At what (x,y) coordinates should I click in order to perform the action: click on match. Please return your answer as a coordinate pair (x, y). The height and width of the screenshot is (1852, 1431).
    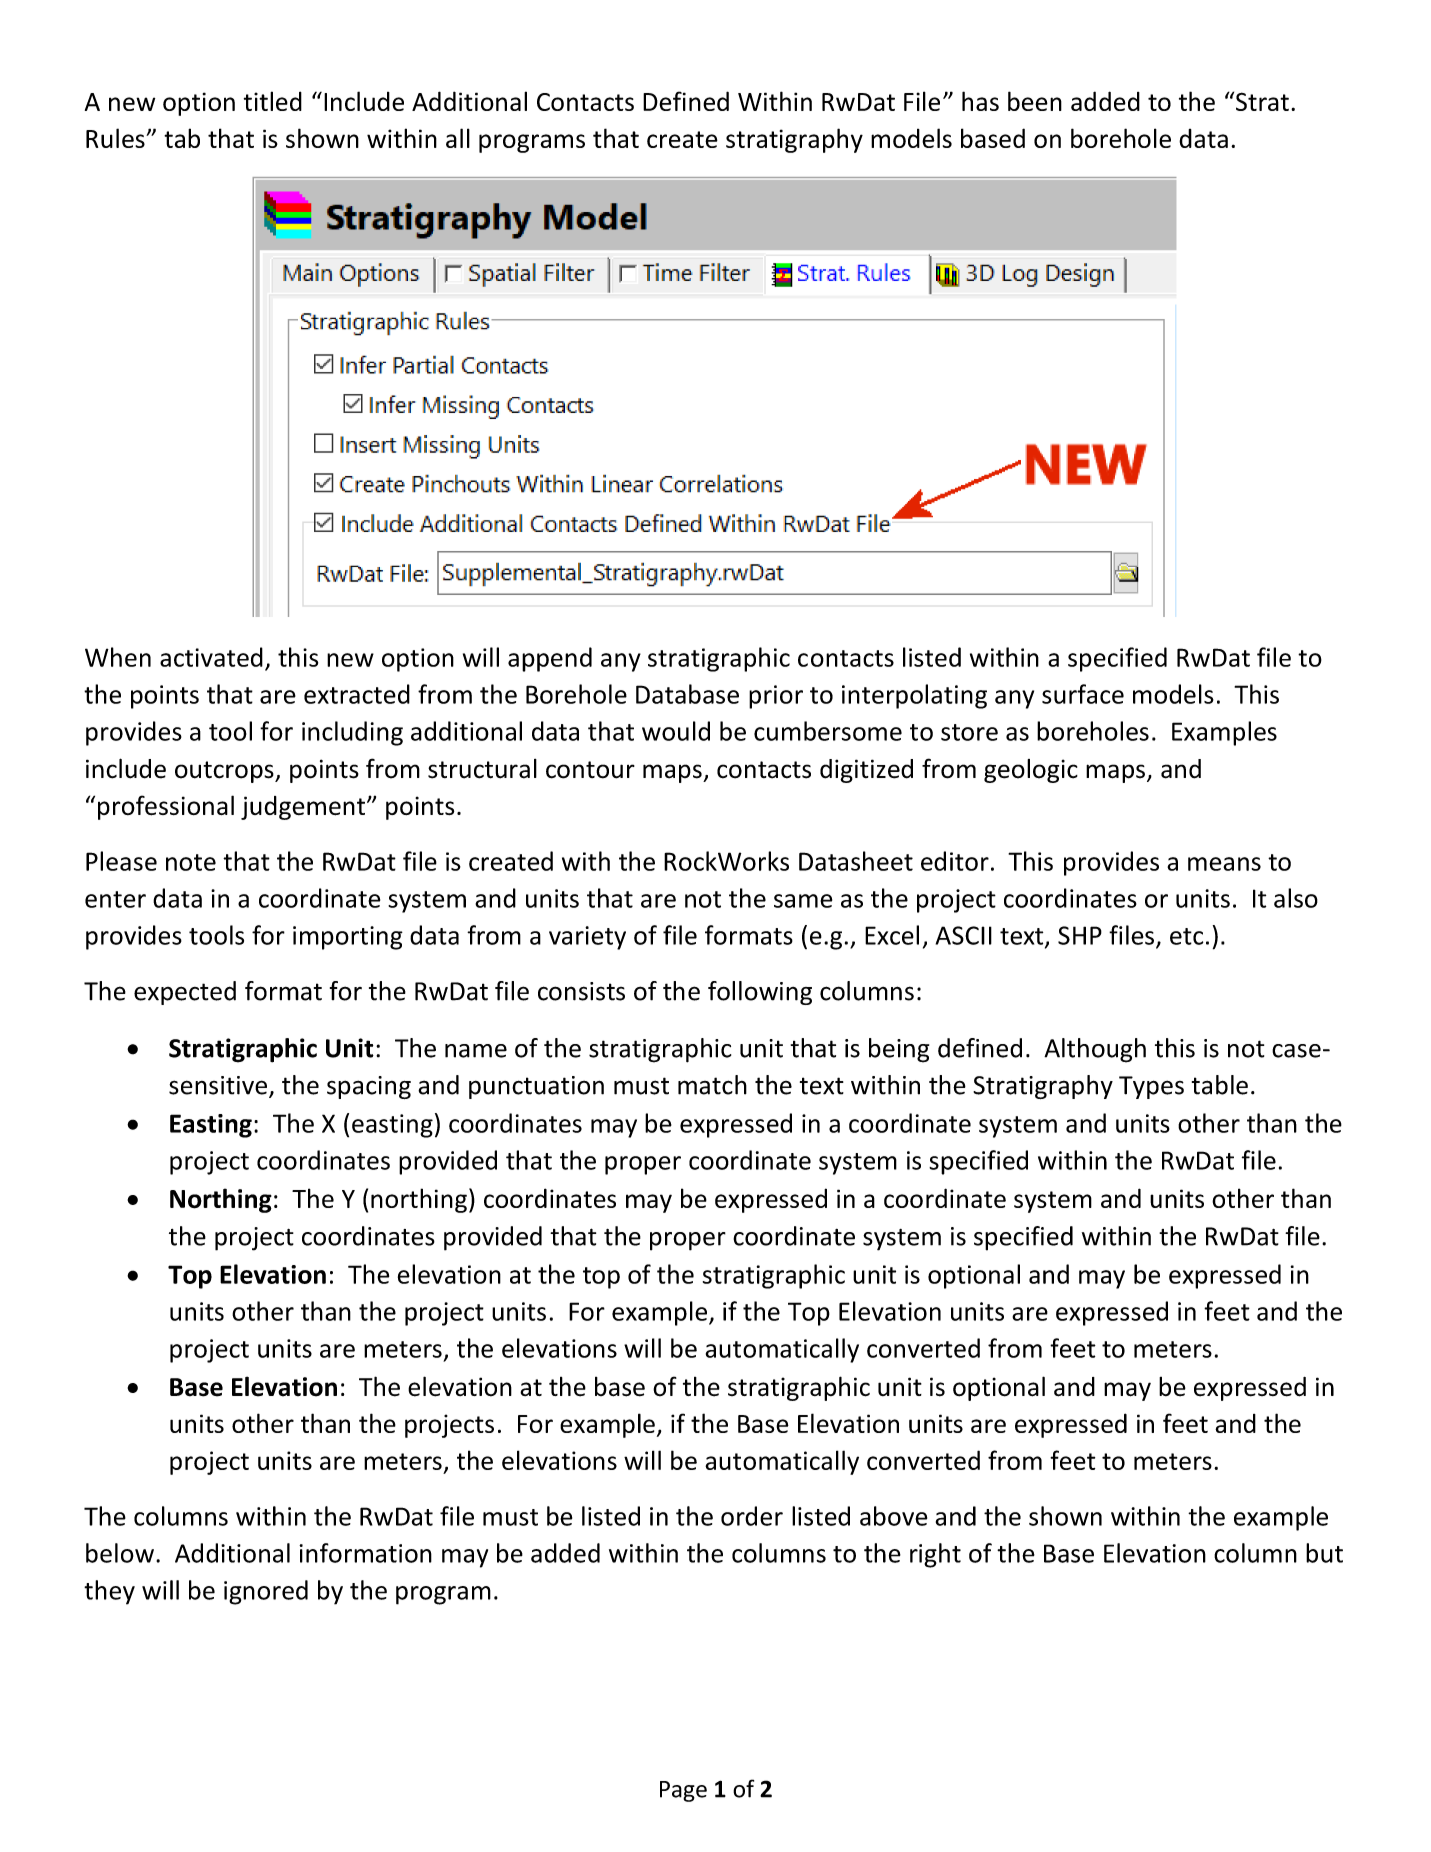
    Looking at the image, I should click on (712, 1085).
